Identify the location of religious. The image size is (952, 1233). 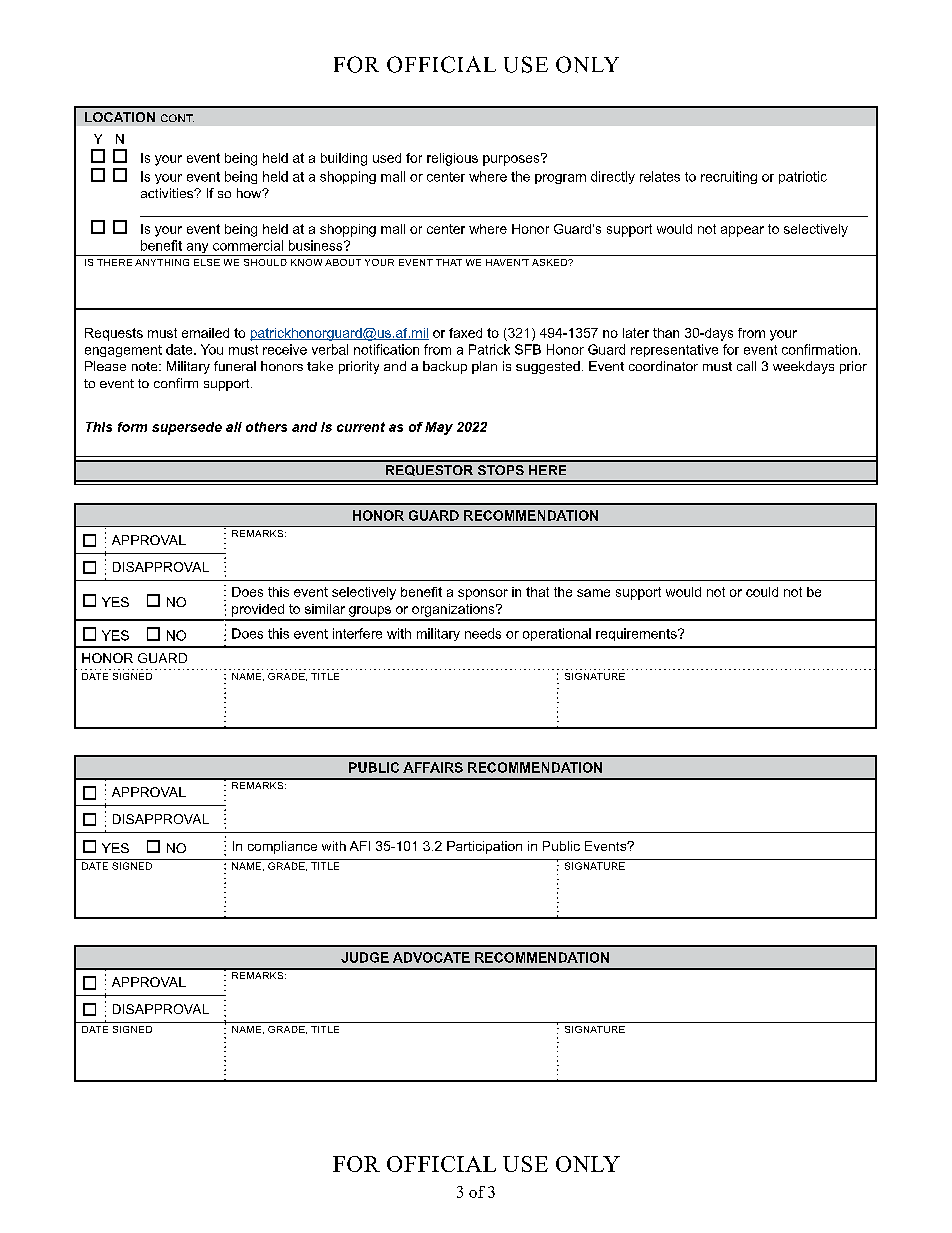
(452, 159).
